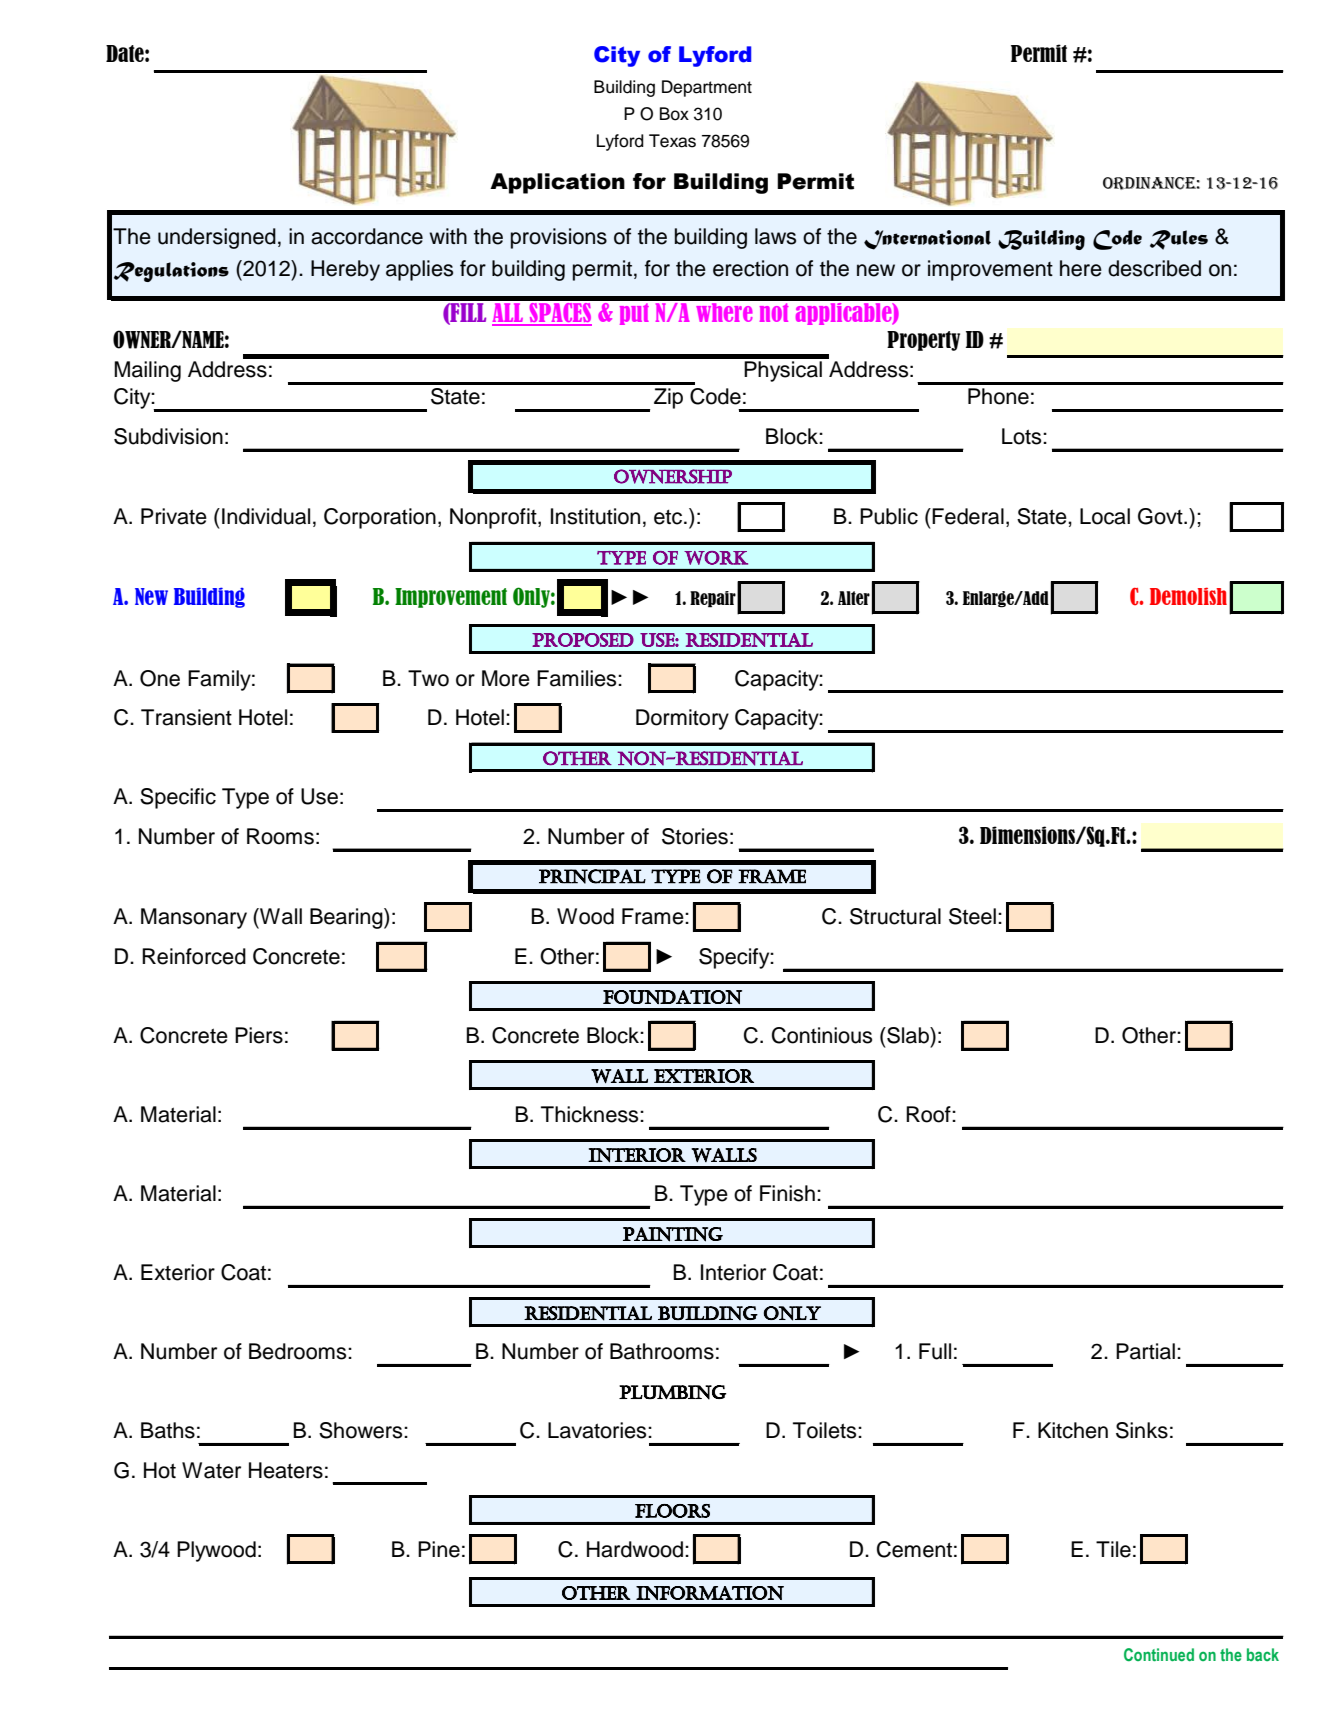  I want to click on Slab, so click(908, 1035).
